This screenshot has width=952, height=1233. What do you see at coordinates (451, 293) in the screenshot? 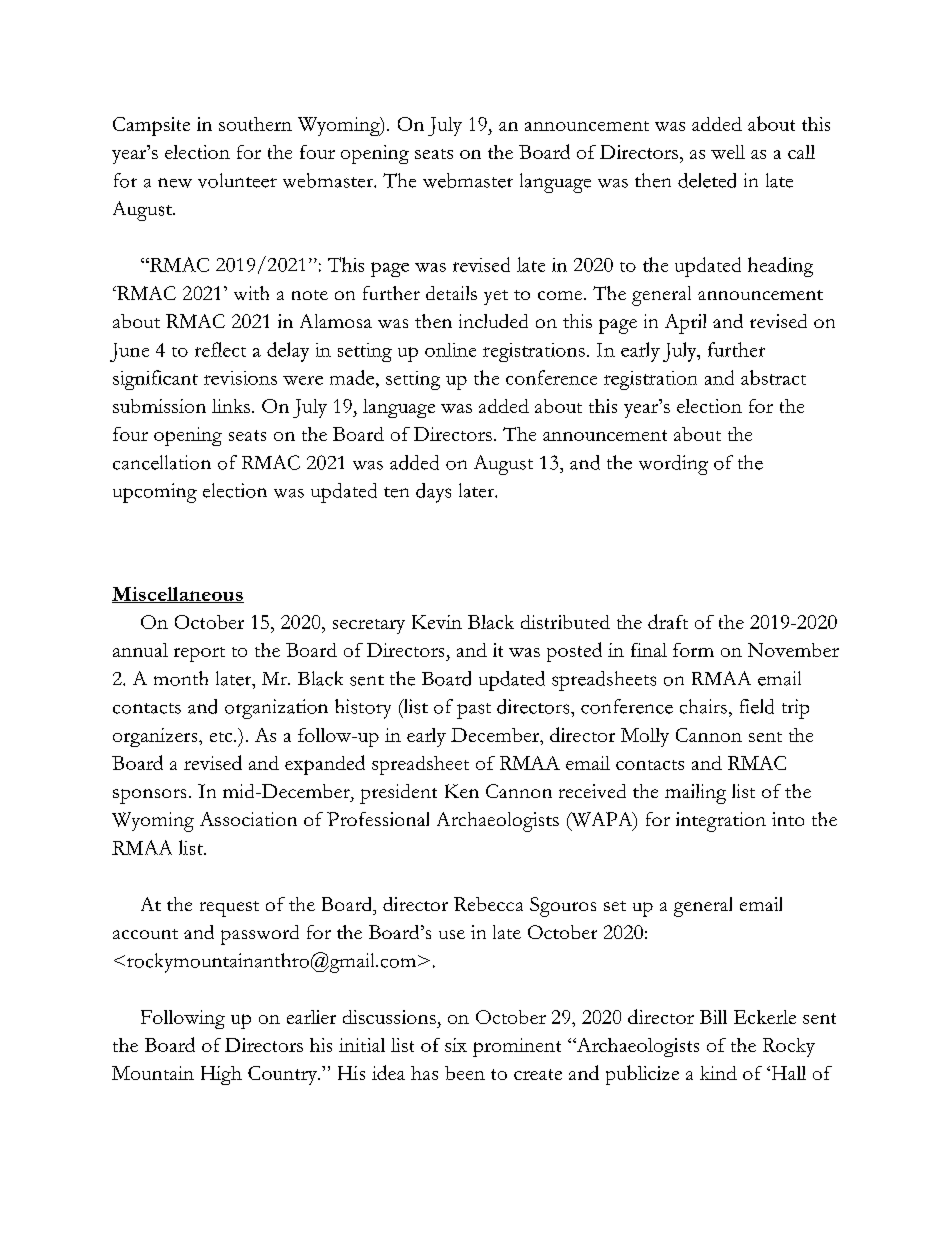
I see `details` at bounding box center [451, 293].
